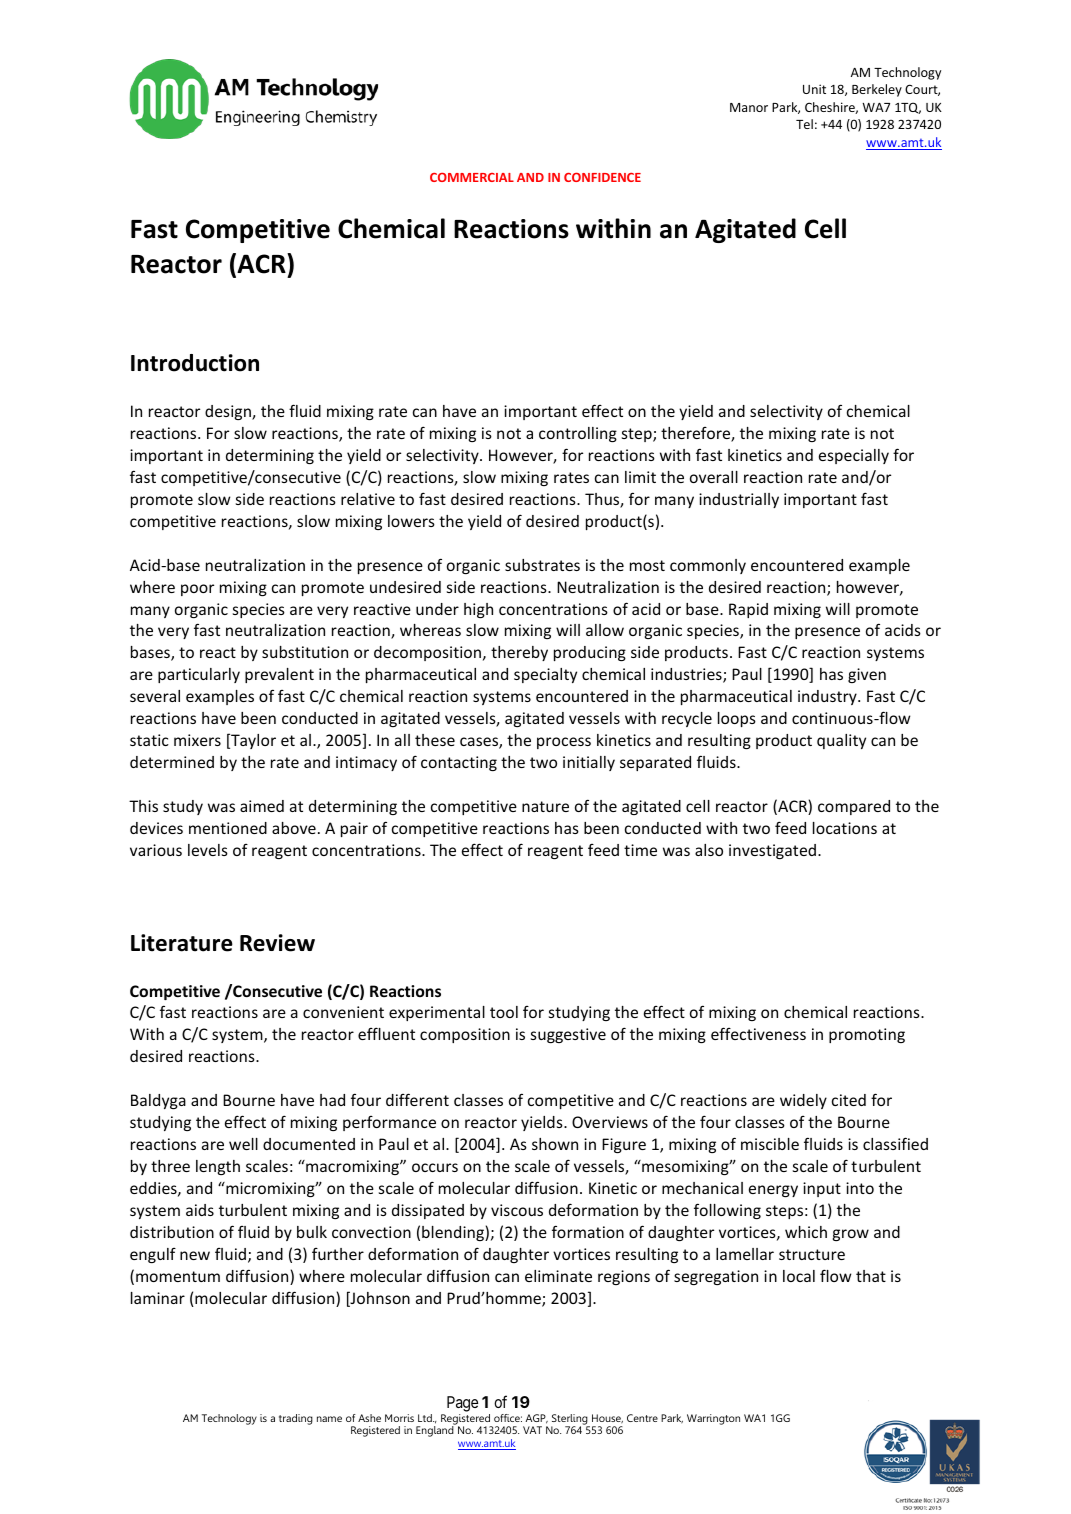  I want to click on trading, so click(296, 1419).
